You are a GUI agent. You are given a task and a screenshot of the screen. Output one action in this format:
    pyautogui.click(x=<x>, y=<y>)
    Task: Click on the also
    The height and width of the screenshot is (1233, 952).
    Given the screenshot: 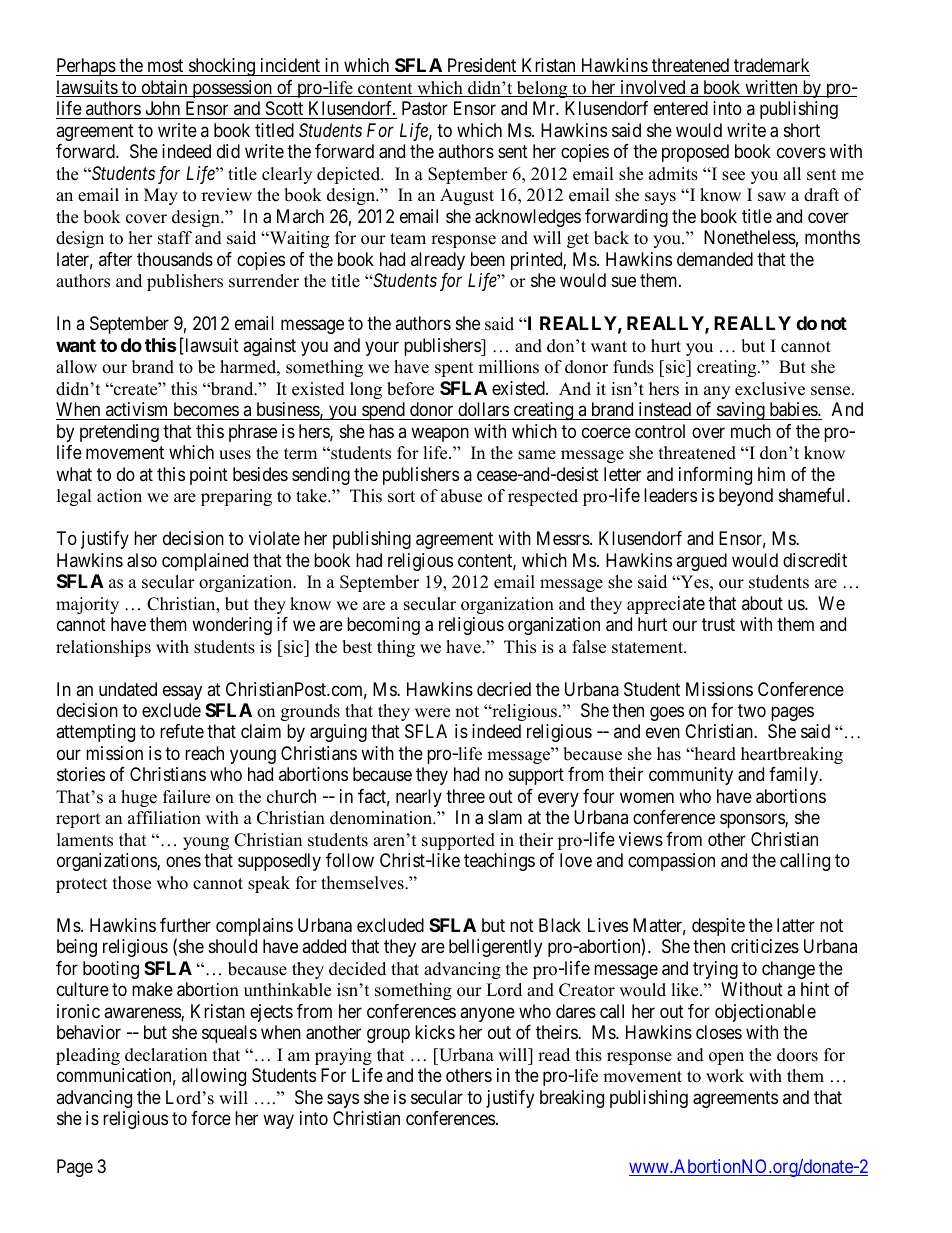 What is the action you would take?
    pyautogui.click(x=142, y=560)
